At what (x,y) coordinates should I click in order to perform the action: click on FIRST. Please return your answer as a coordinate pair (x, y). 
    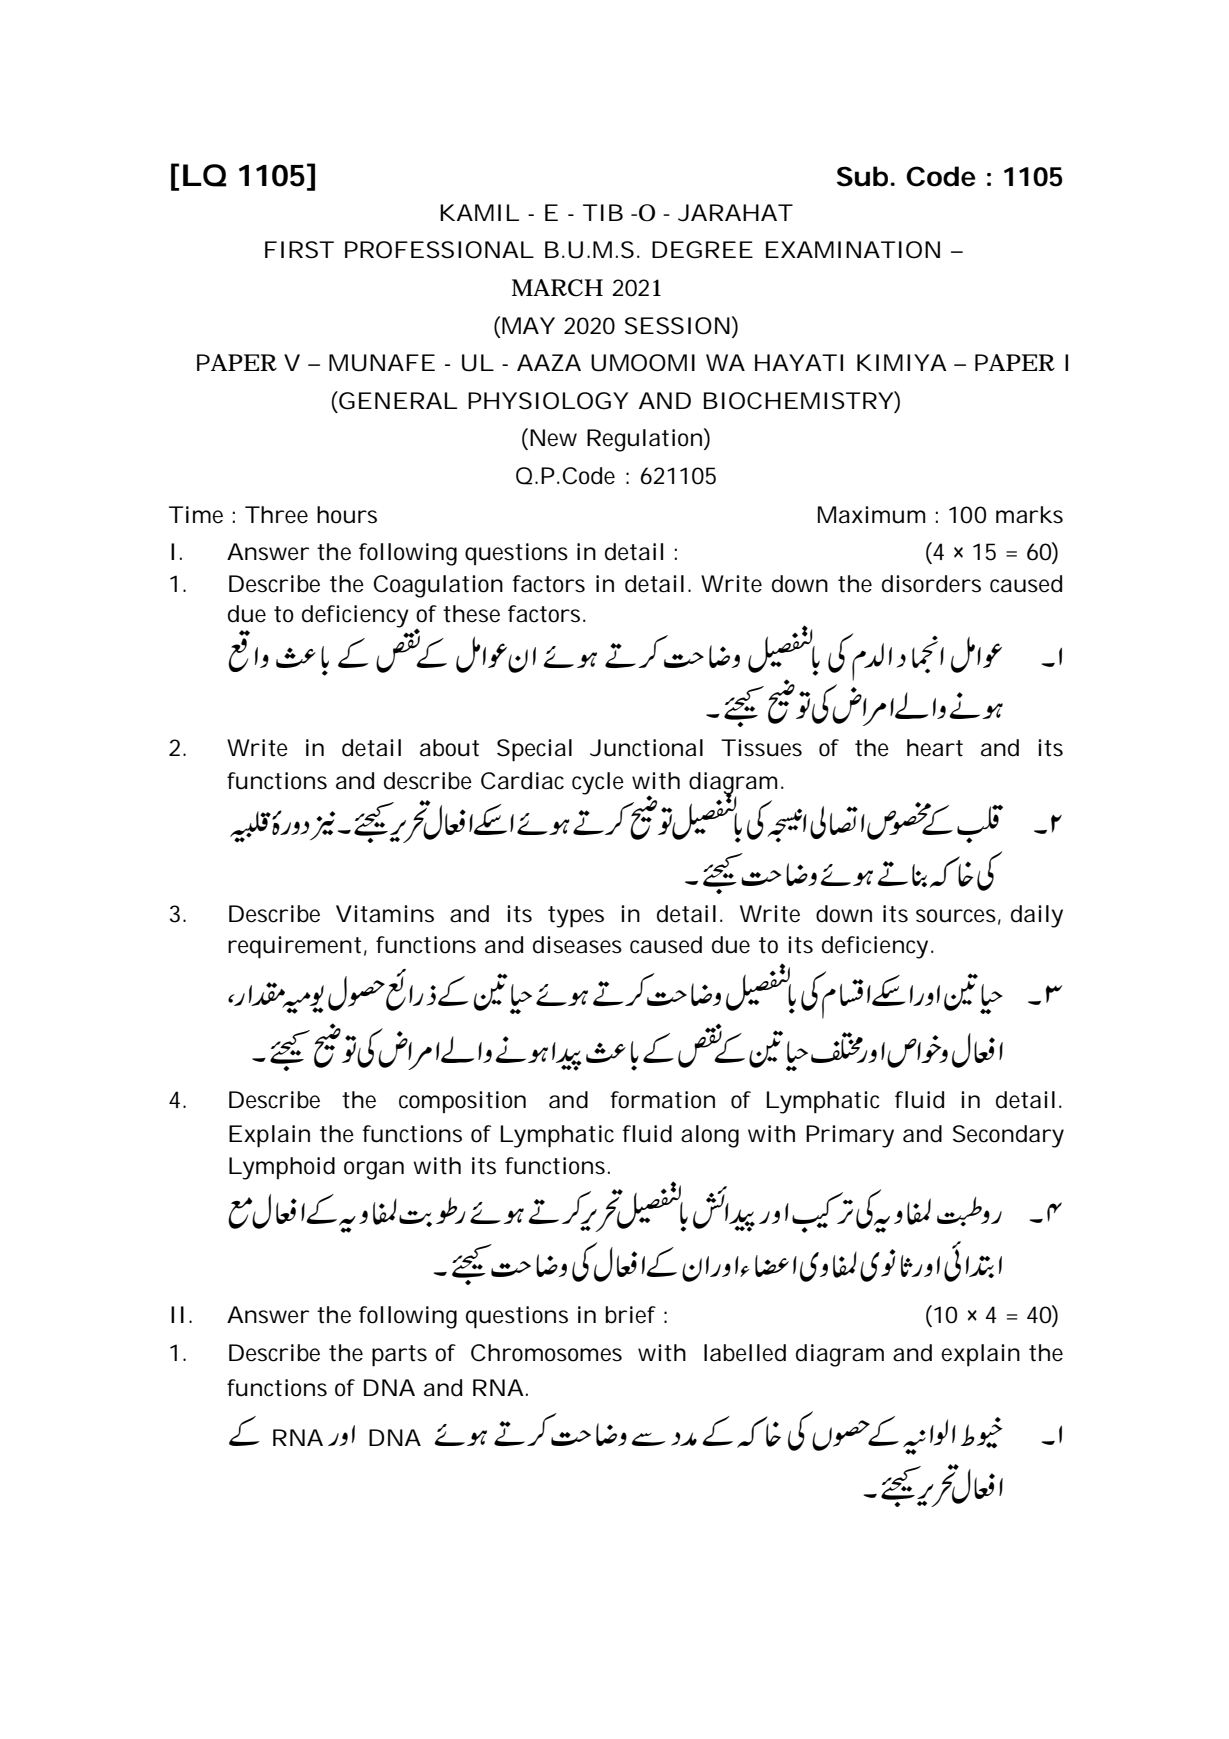
    Looking at the image, I should click on (299, 250).
